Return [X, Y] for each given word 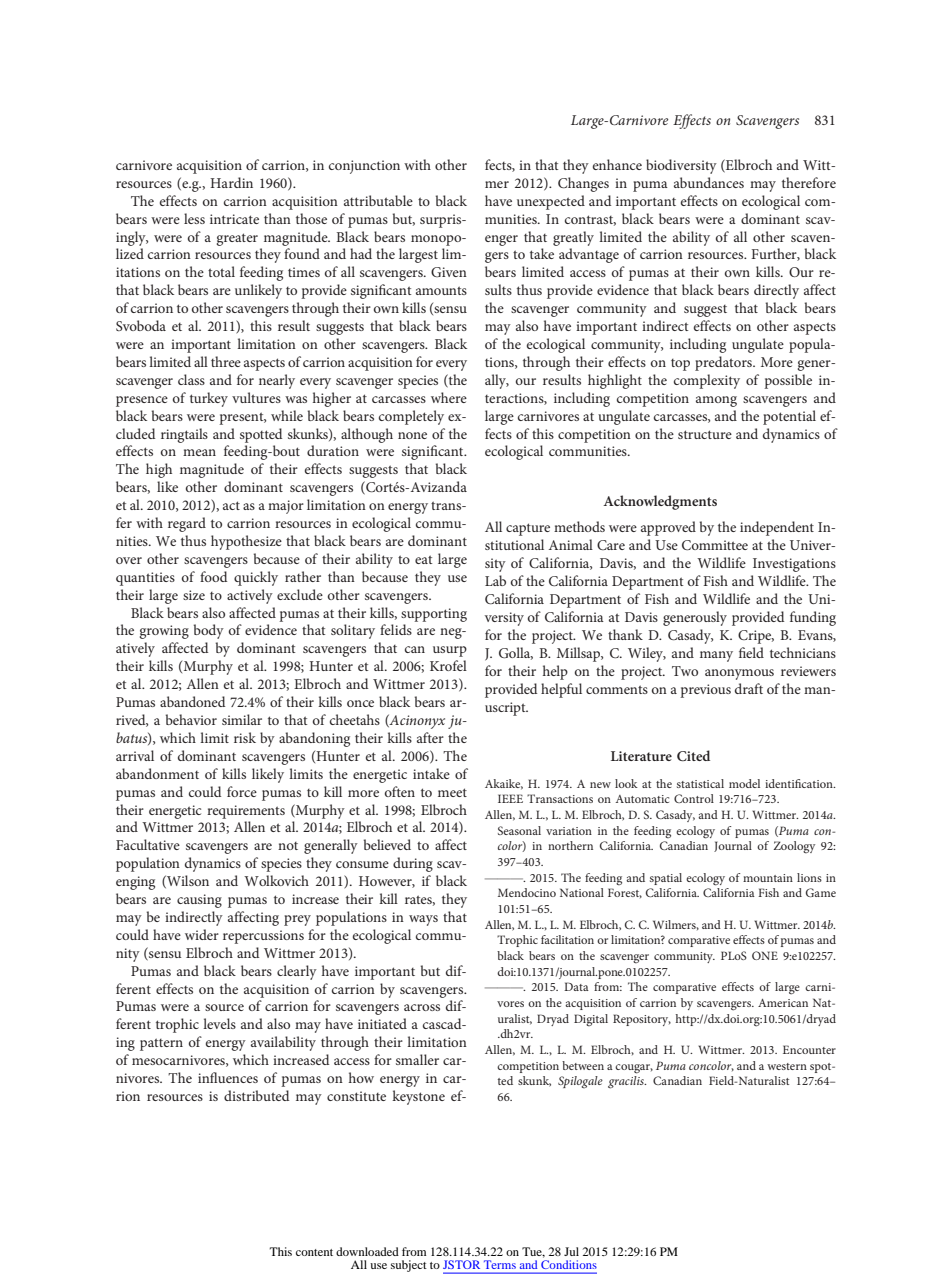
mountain [768, 878]
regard [187, 524]
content [314, 1252]
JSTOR [461, 1264]
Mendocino [527, 892]
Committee [715, 545]
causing [199, 901]
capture [528, 529]
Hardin [231, 182]
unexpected [551, 202]
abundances [709, 182]
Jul [571, 1251]
